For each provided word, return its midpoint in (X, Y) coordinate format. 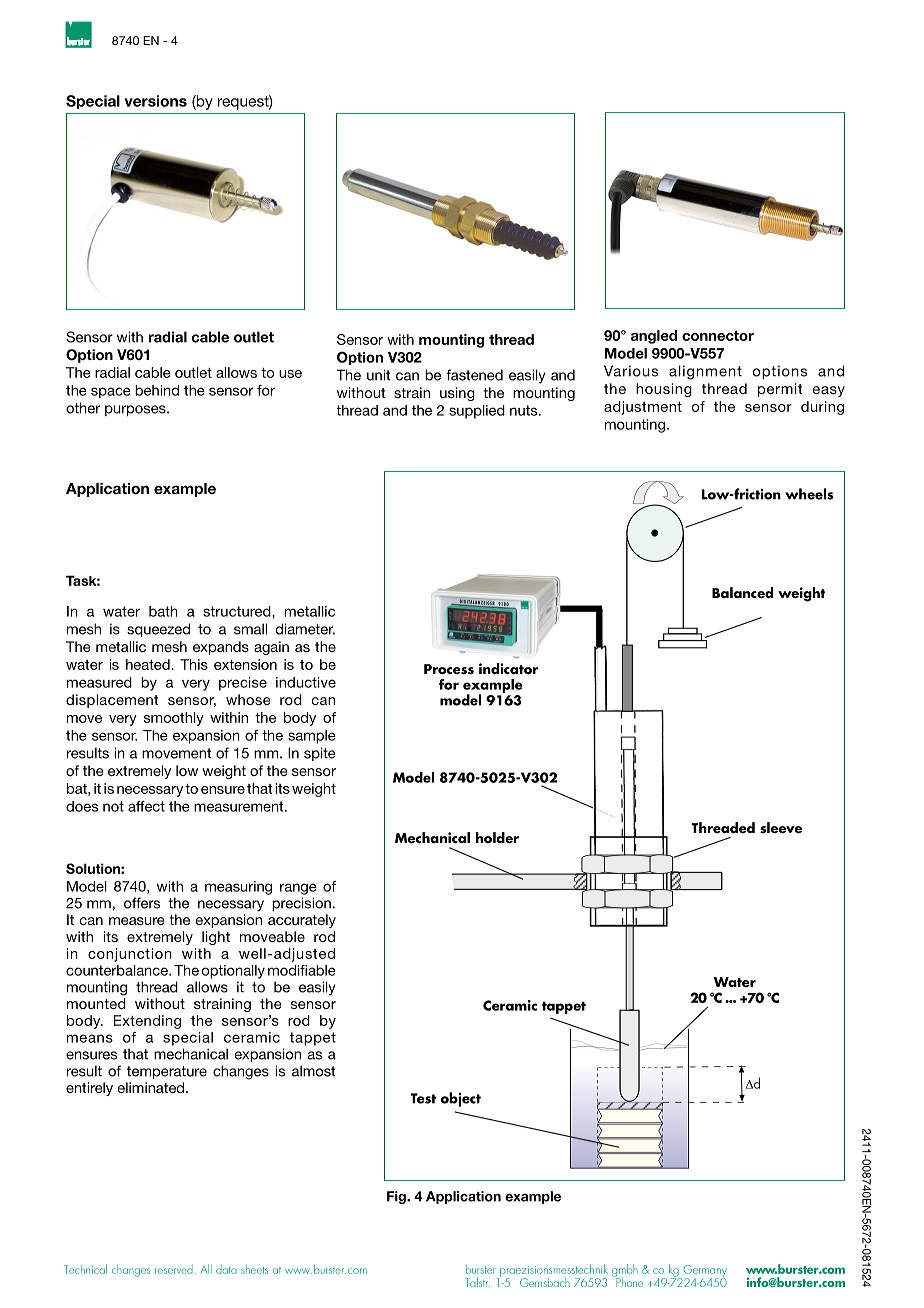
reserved (174, 1269)
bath (163, 611)
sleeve (781, 827)
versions (156, 101)
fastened (474, 375)
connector (718, 336)
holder (497, 837)
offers (142, 903)
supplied (477, 412)
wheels (809, 494)
